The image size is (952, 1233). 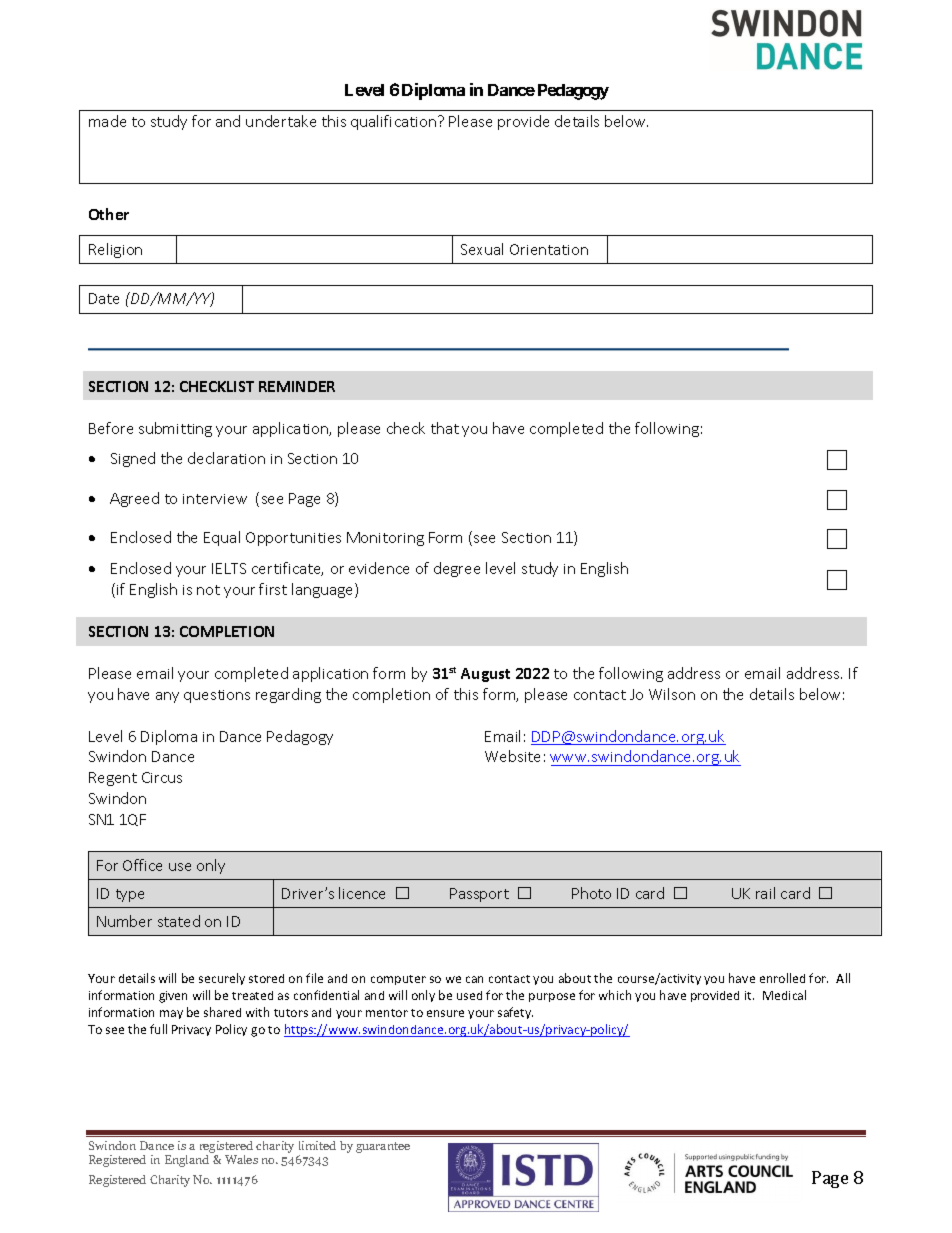 What do you see at coordinates (208, 590) in the image?
I see `not` at bounding box center [208, 590].
